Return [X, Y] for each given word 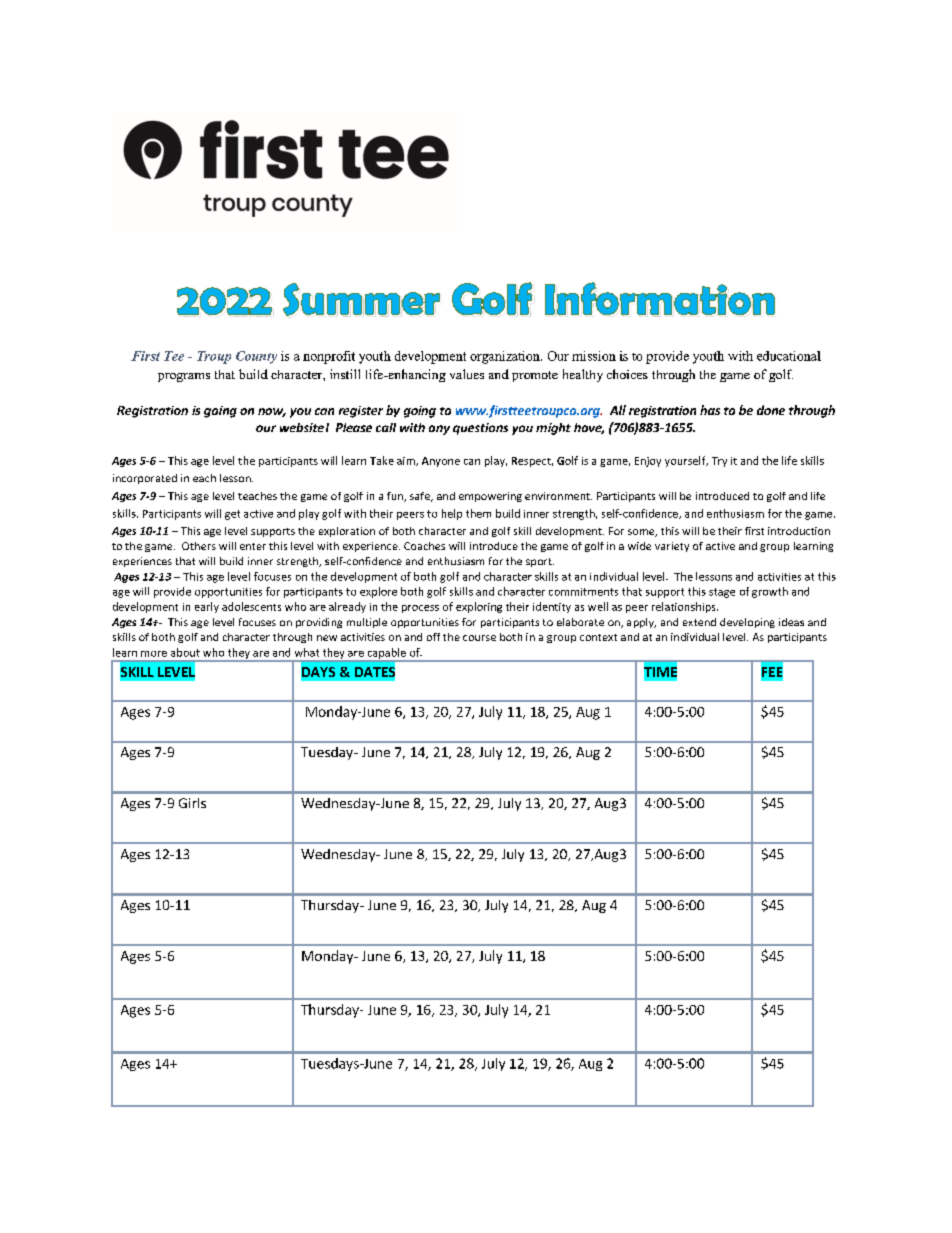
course [479, 638]
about [185, 652]
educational [789, 356]
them [478, 513]
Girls [192, 803]
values [467, 374]
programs [184, 377]
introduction [799, 531]
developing [747, 623]
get [232, 515]
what [307, 652]
